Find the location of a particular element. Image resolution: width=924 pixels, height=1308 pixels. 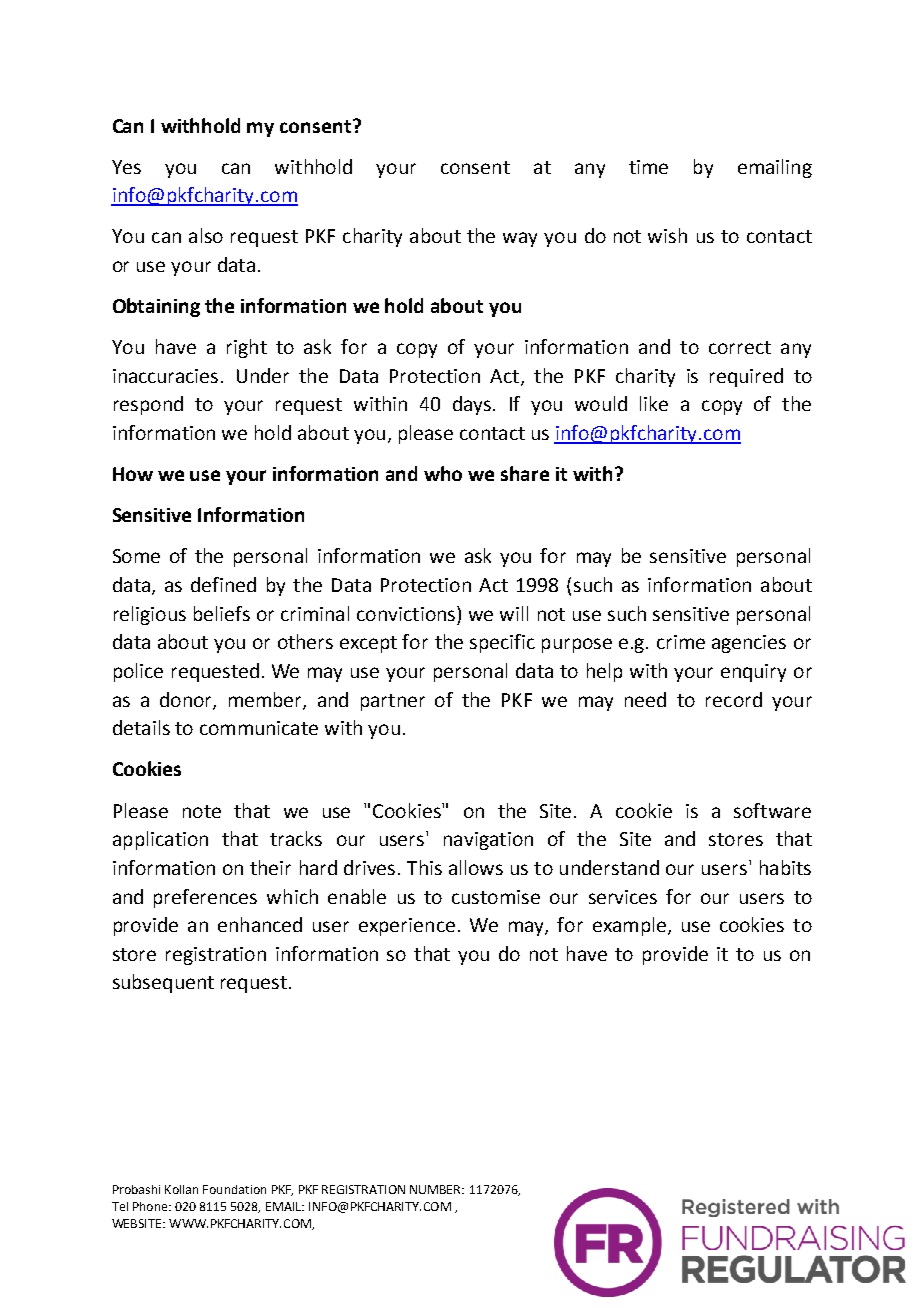

experience is located at coordinates (407, 927).
